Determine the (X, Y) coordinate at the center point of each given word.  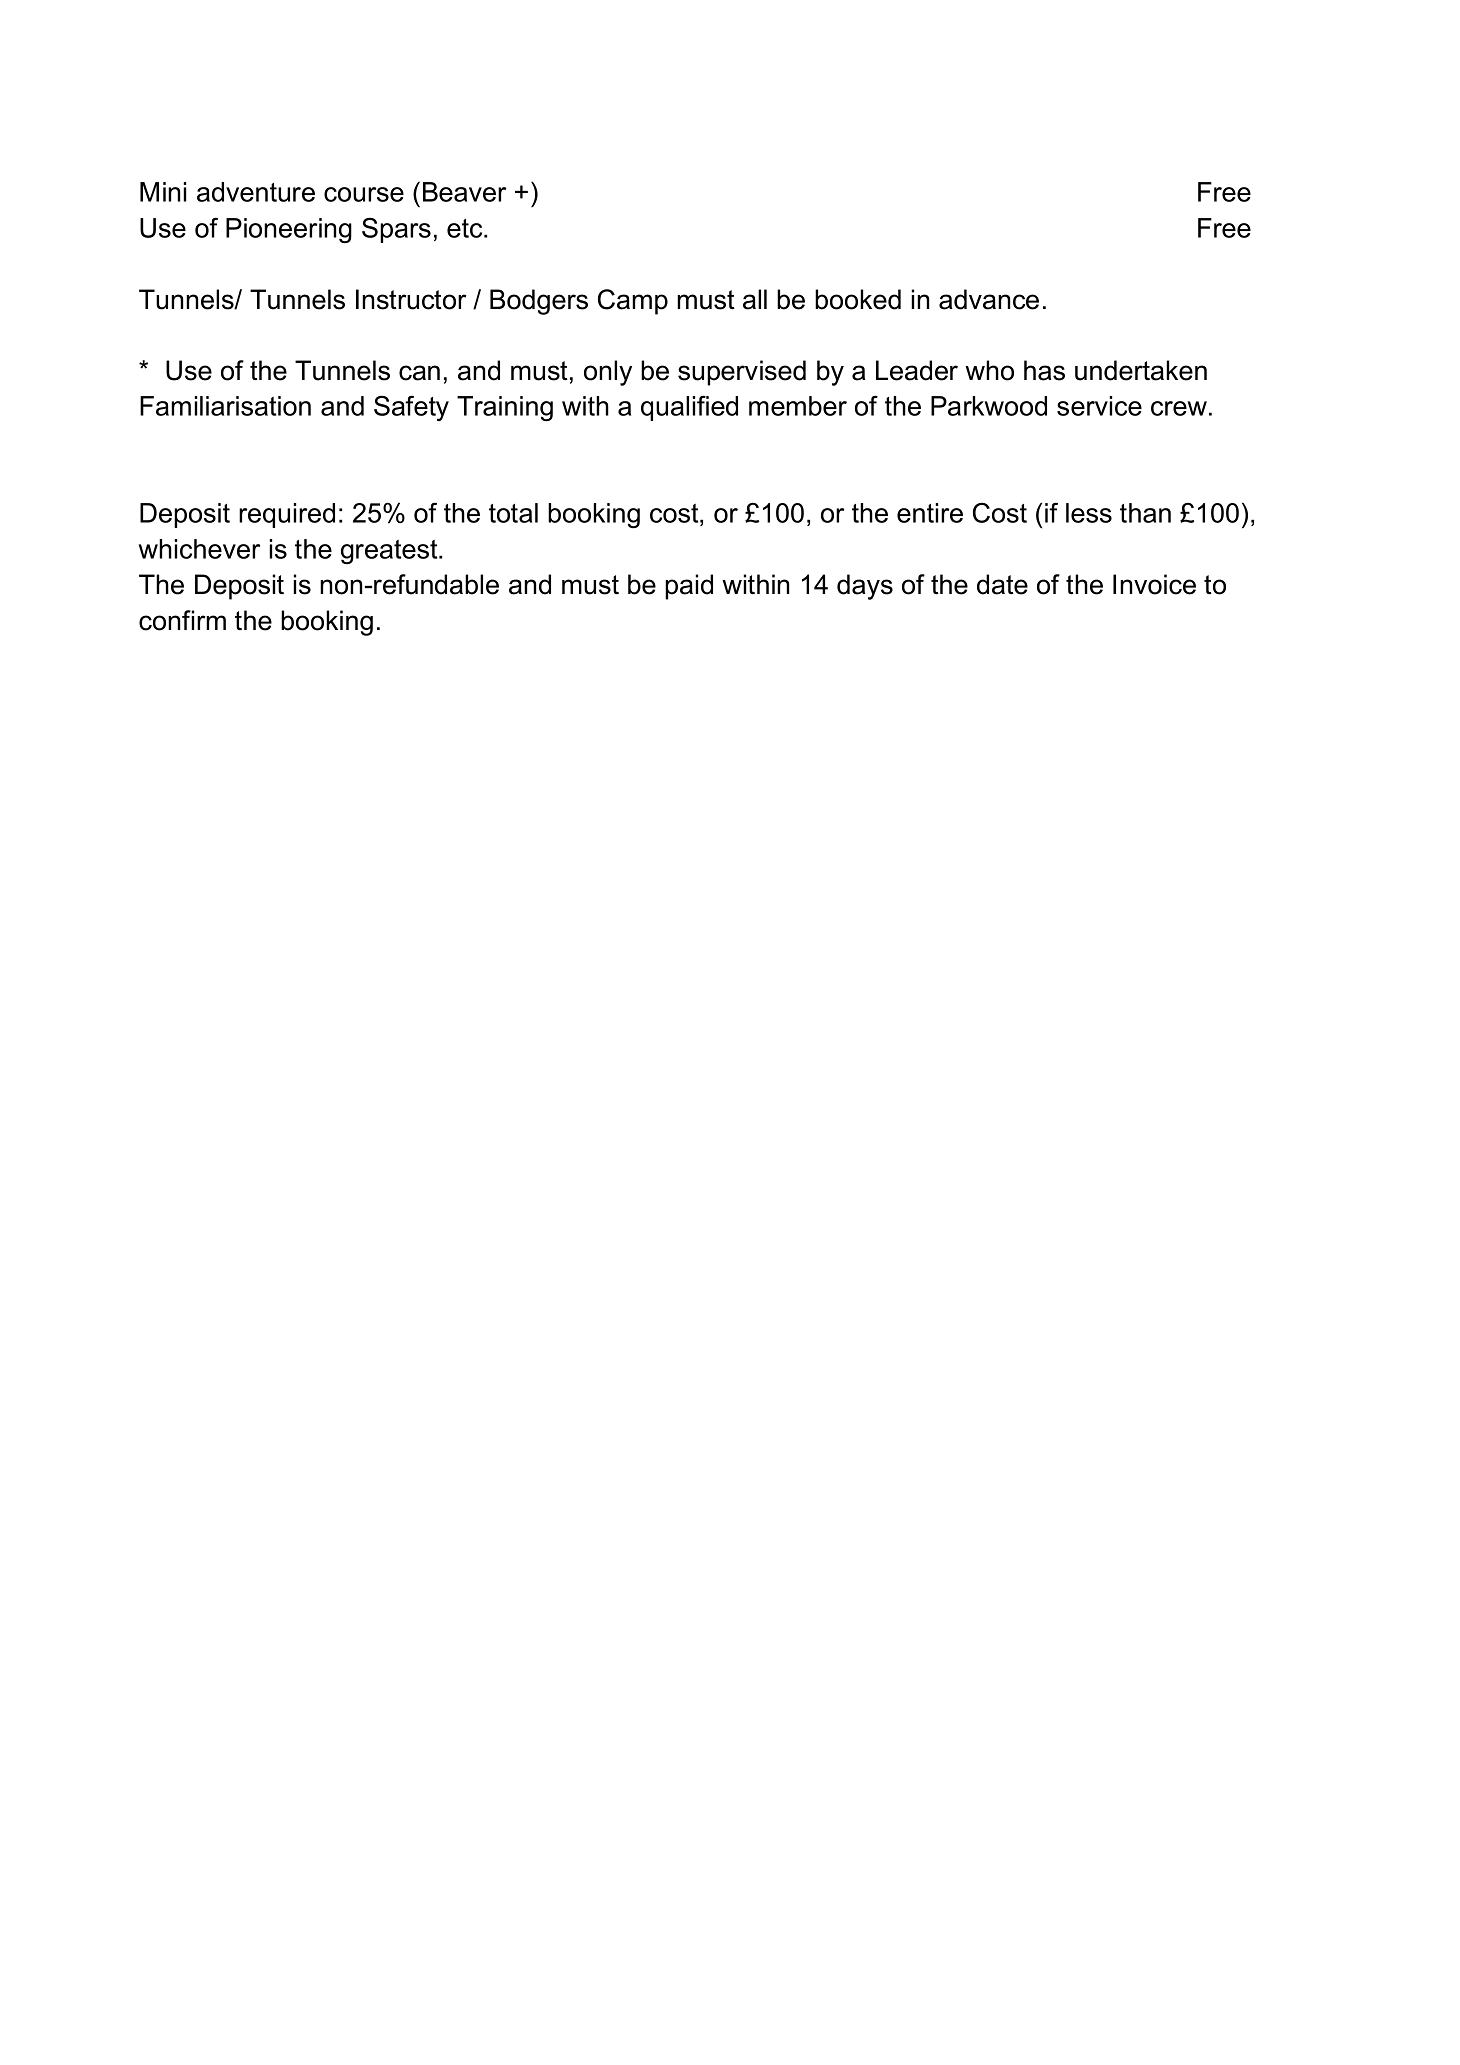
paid (689, 587)
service (1099, 406)
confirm (182, 620)
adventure (256, 192)
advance (989, 299)
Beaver (464, 192)
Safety (411, 408)
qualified (689, 408)
